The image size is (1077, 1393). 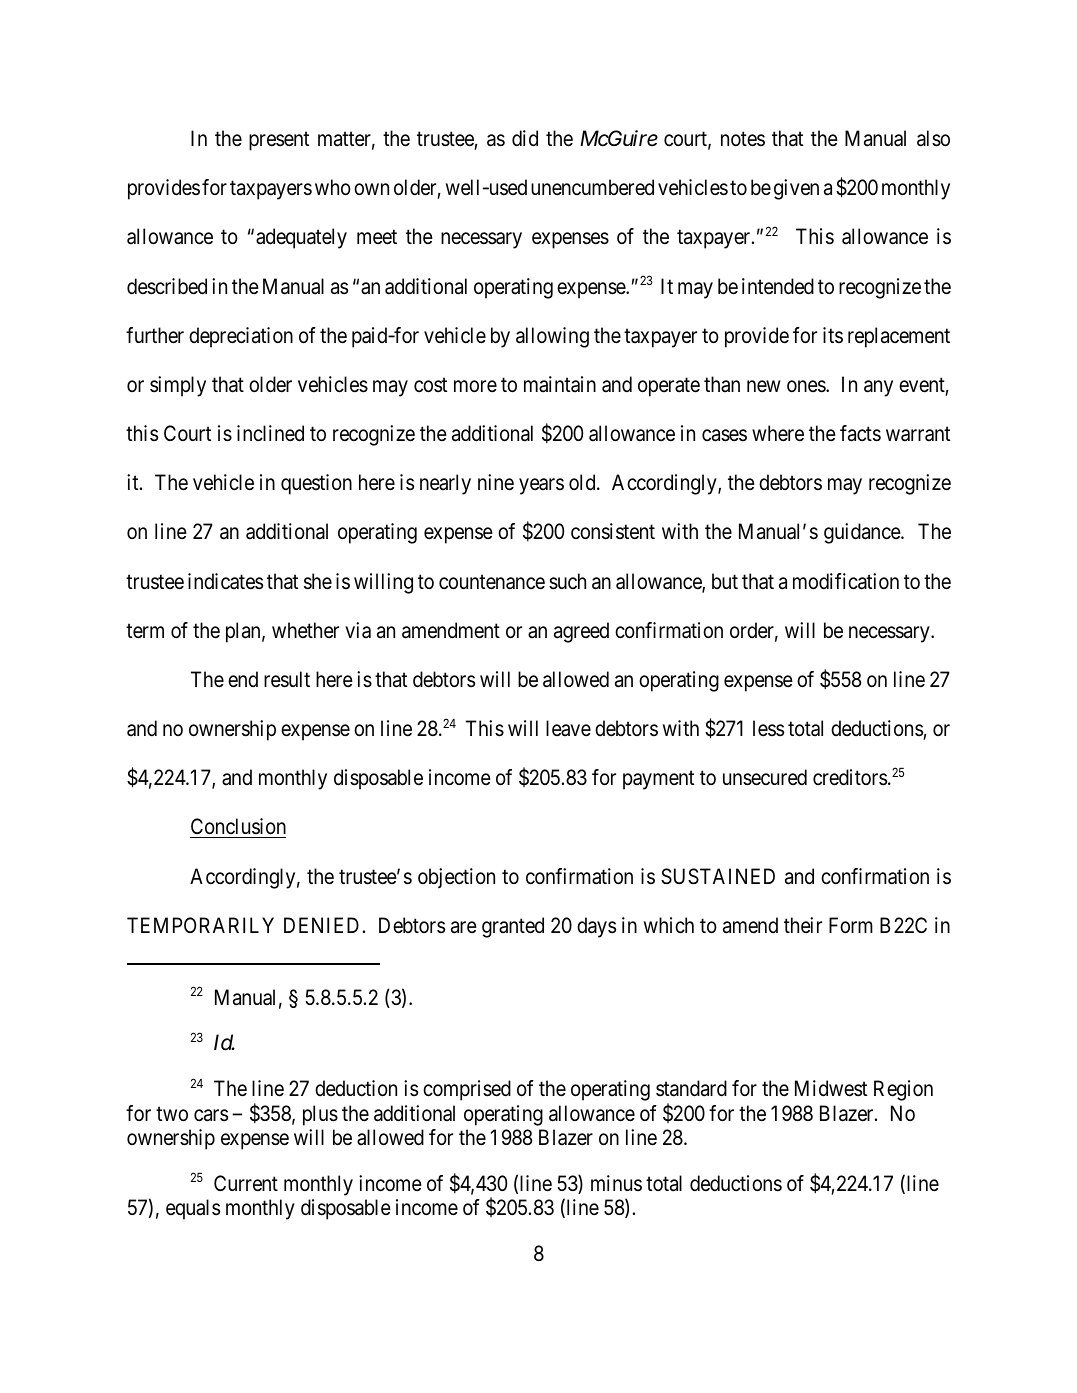 What do you see at coordinates (279, 141) in the screenshot?
I see `present` at bounding box center [279, 141].
